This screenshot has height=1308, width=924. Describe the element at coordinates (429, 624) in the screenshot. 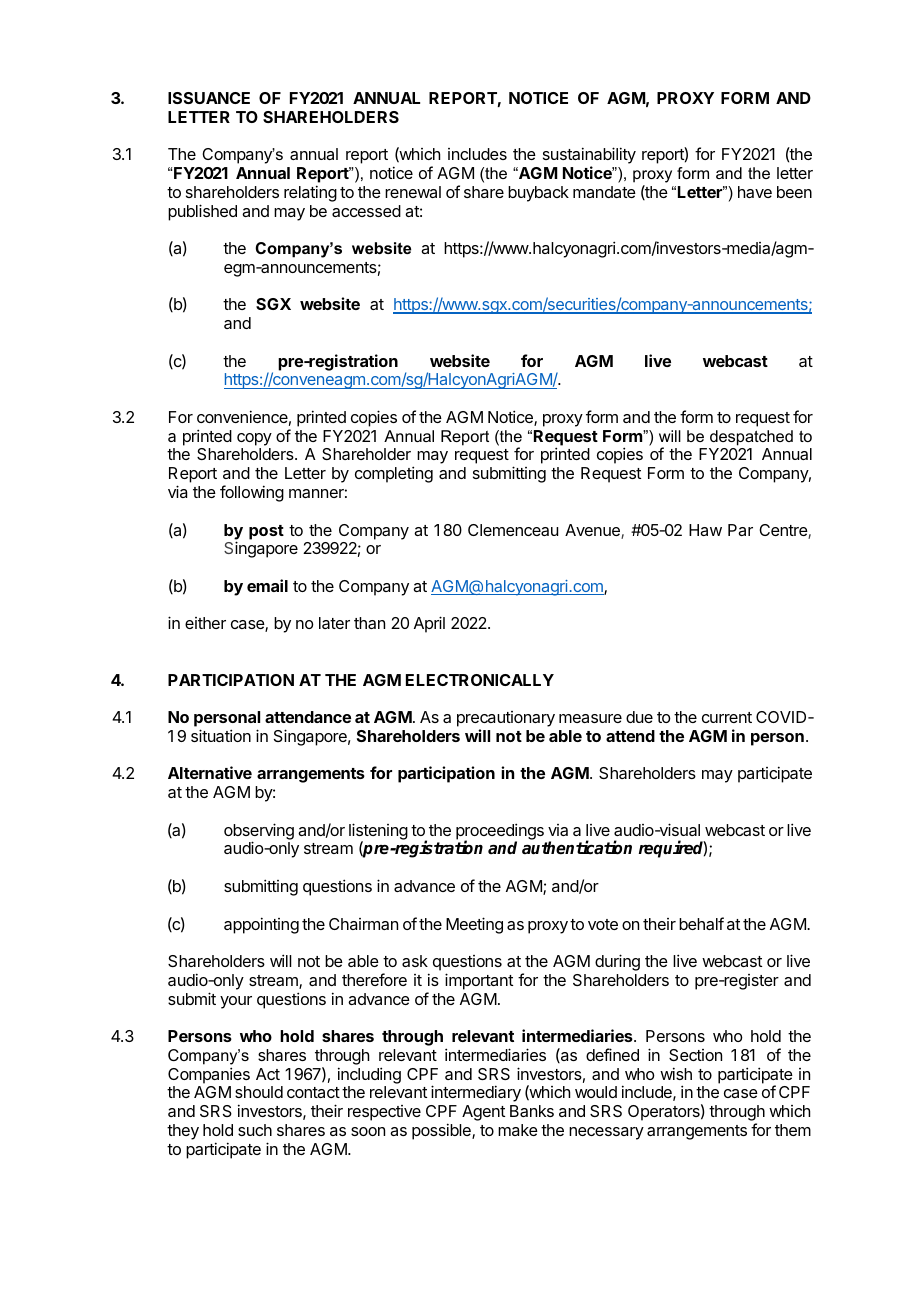

I see `April` at that location.
